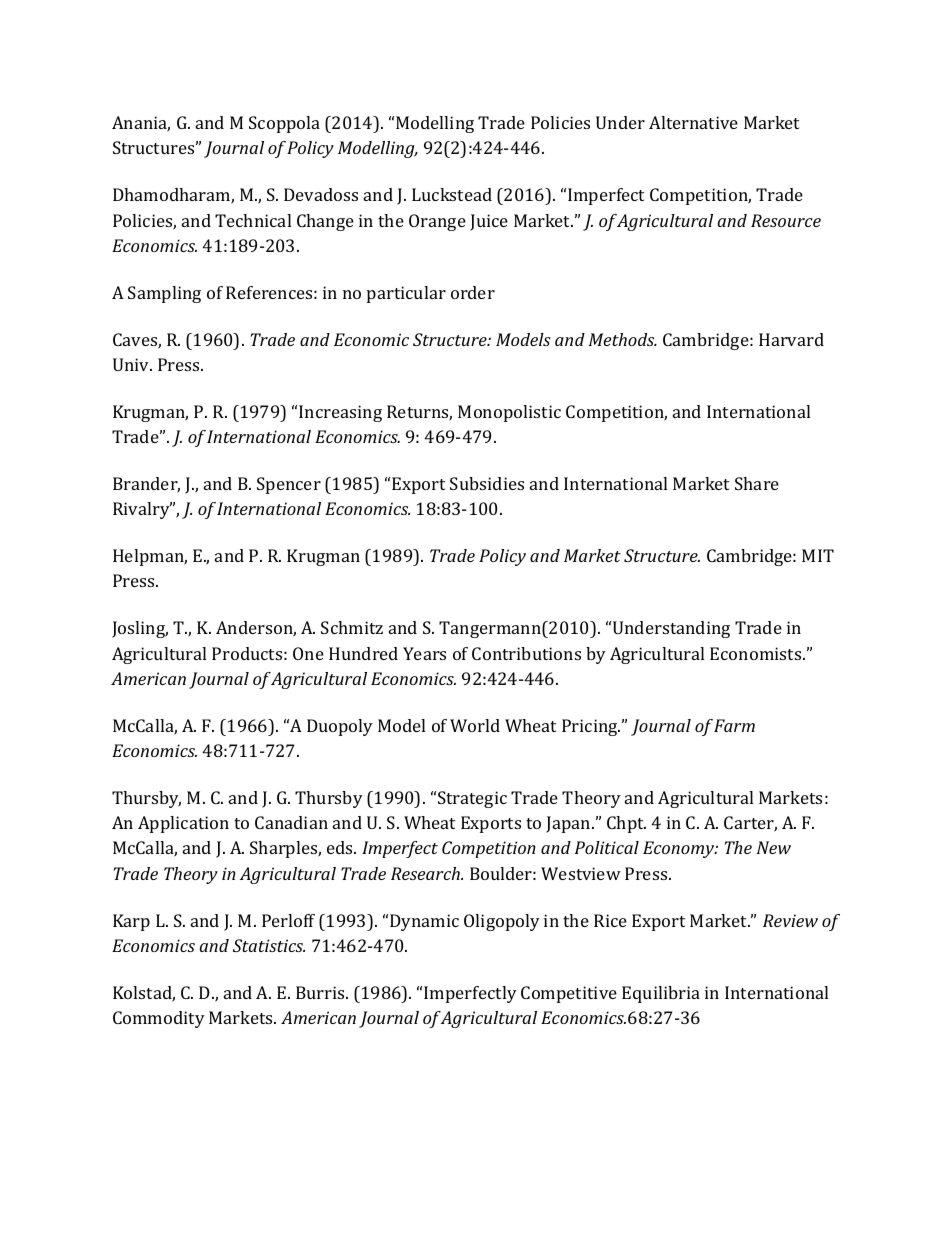 The width and height of the screenshot is (952, 1233). Describe the element at coordinates (253, 220) in the screenshot. I see `Technical` at that location.
